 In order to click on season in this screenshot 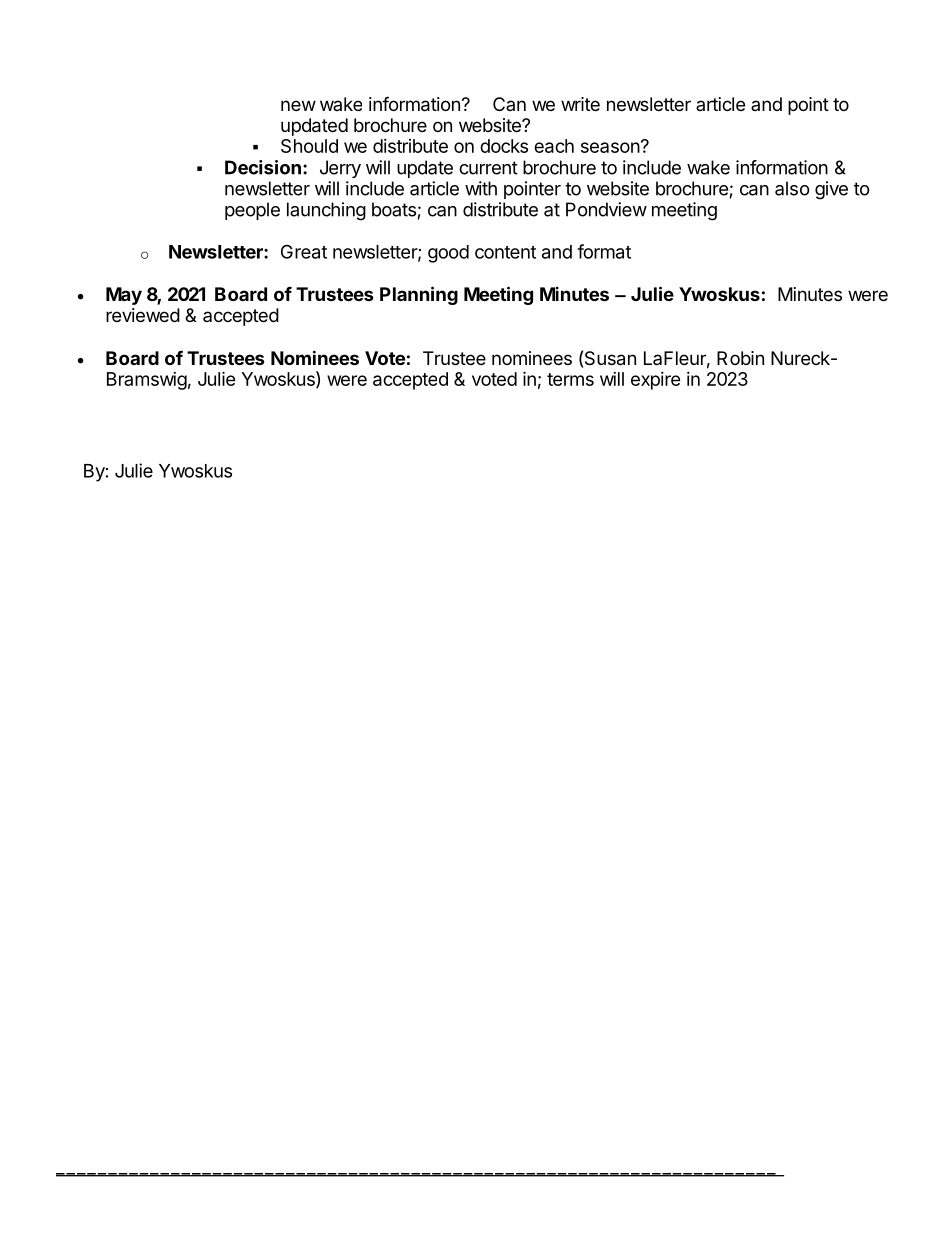, I will do `click(610, 147)`.
